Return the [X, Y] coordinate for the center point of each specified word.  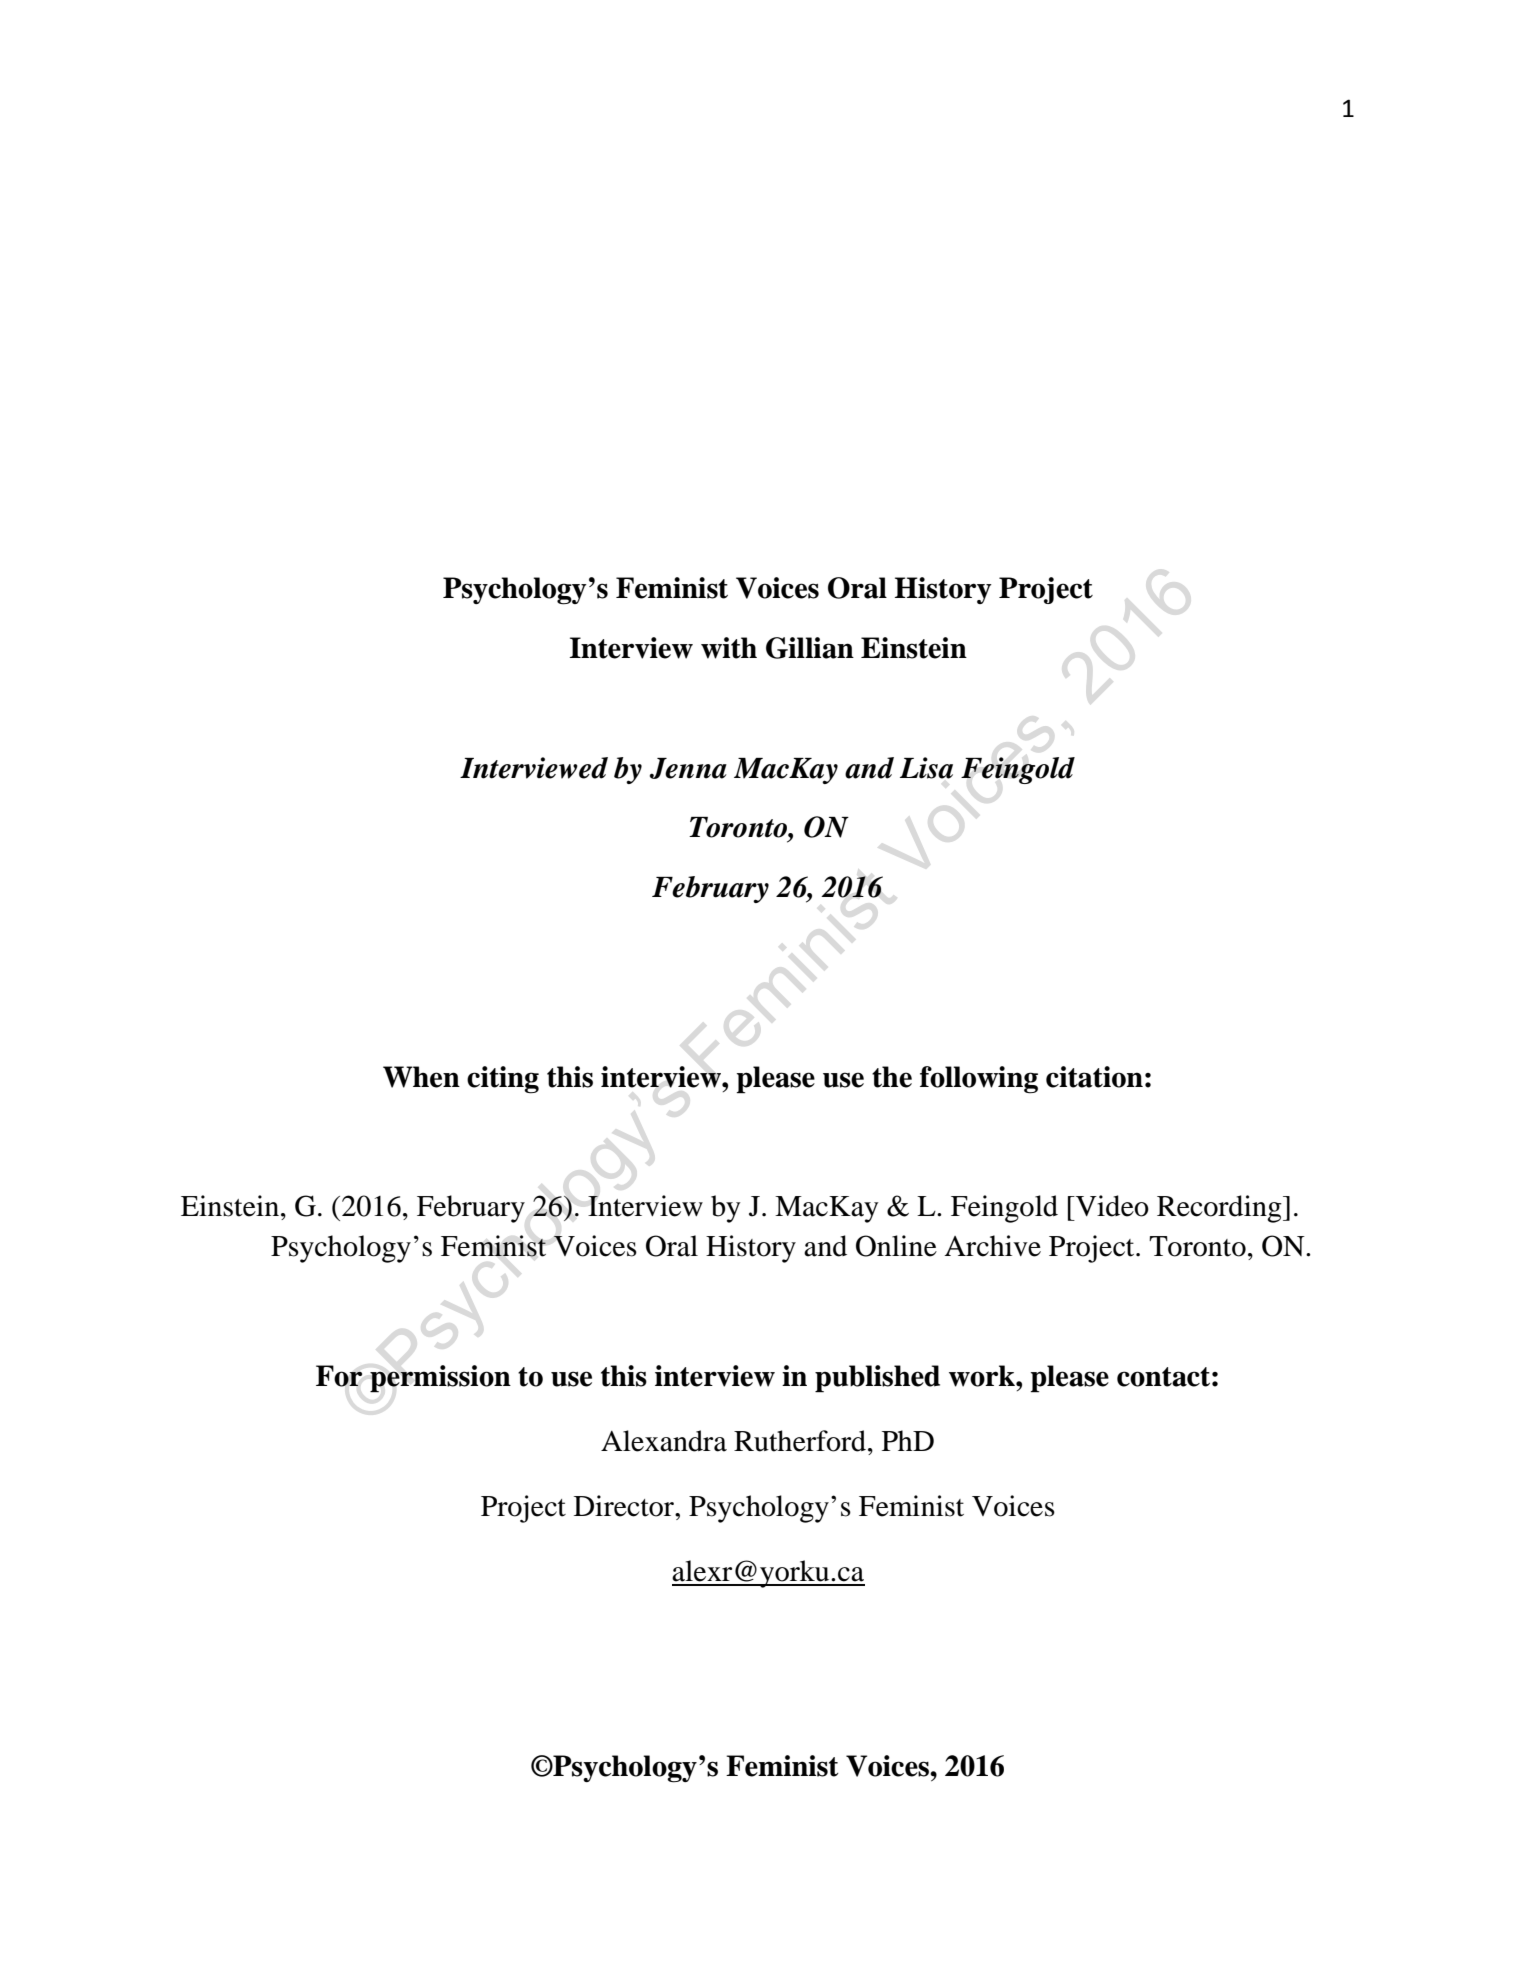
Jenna [688, 768]
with [729, 648]
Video [1111, 1206]
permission [440, 1379]
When [421, 1077]
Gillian [810, 648]
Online [896, 1246]
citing [503, 1080]
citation [1094, 1077]
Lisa [926, 768]
